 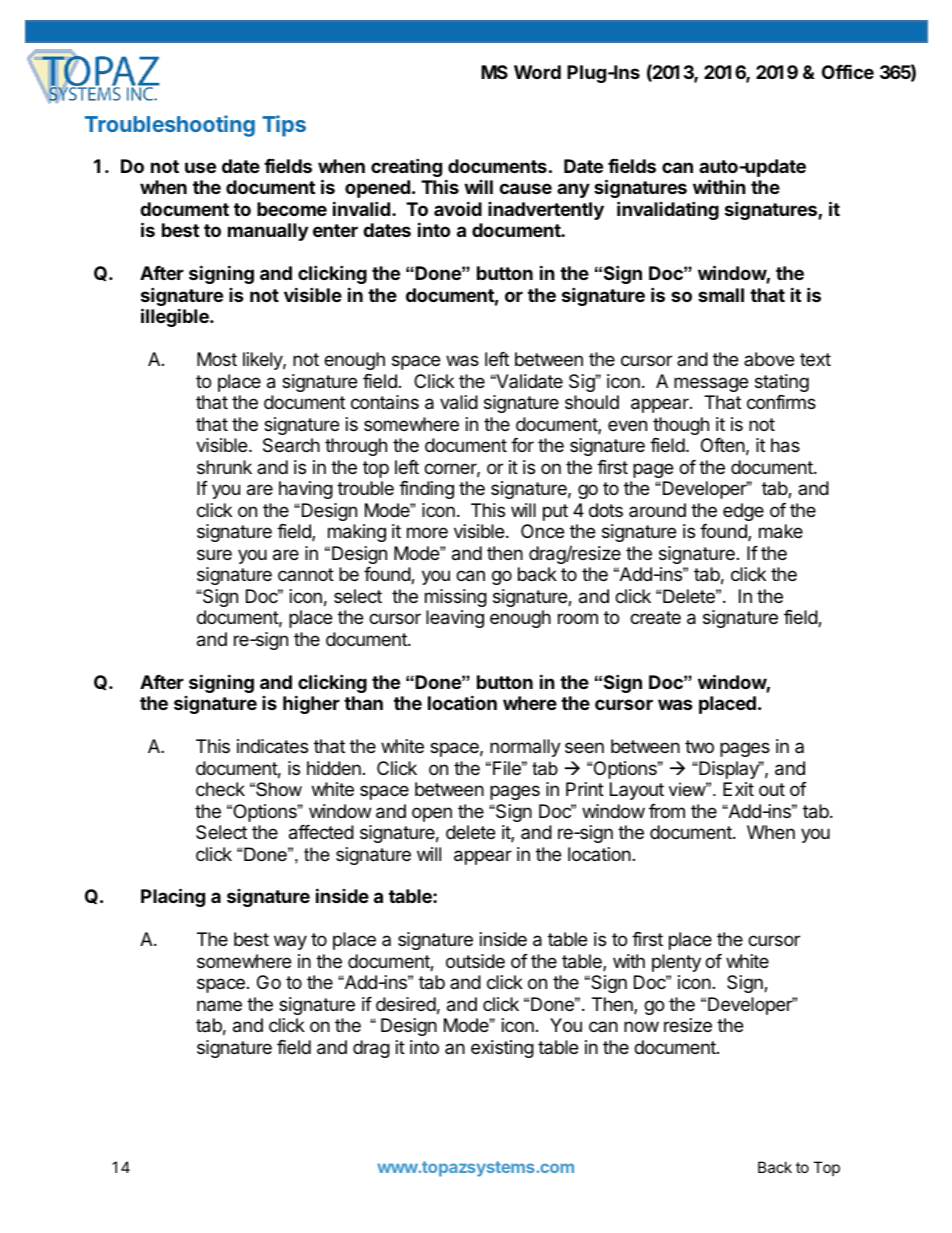 I want to click on Office, so click(x=848, y=71).
